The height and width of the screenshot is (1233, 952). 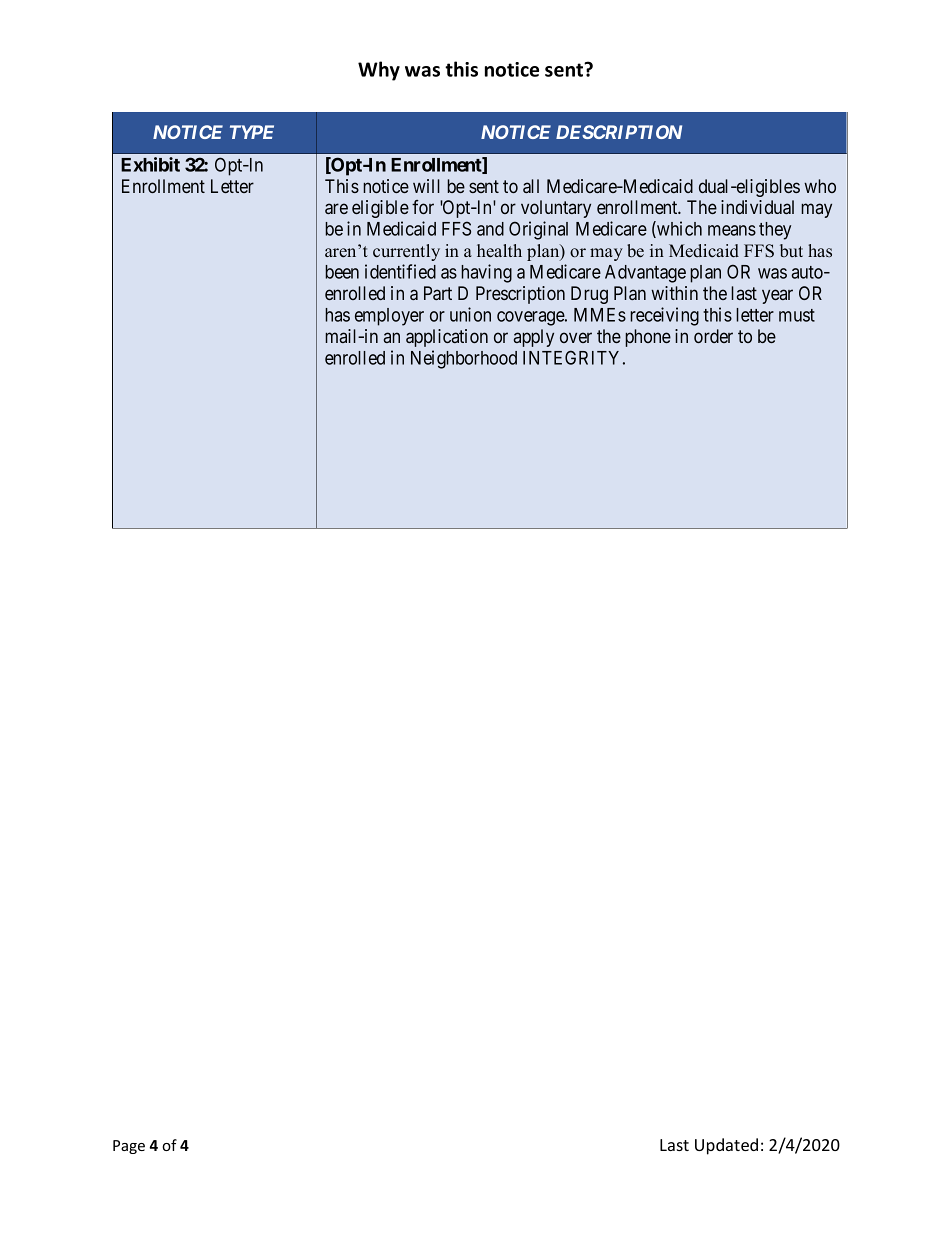 I want to click on Updated, so click(x=726, y=1146).
